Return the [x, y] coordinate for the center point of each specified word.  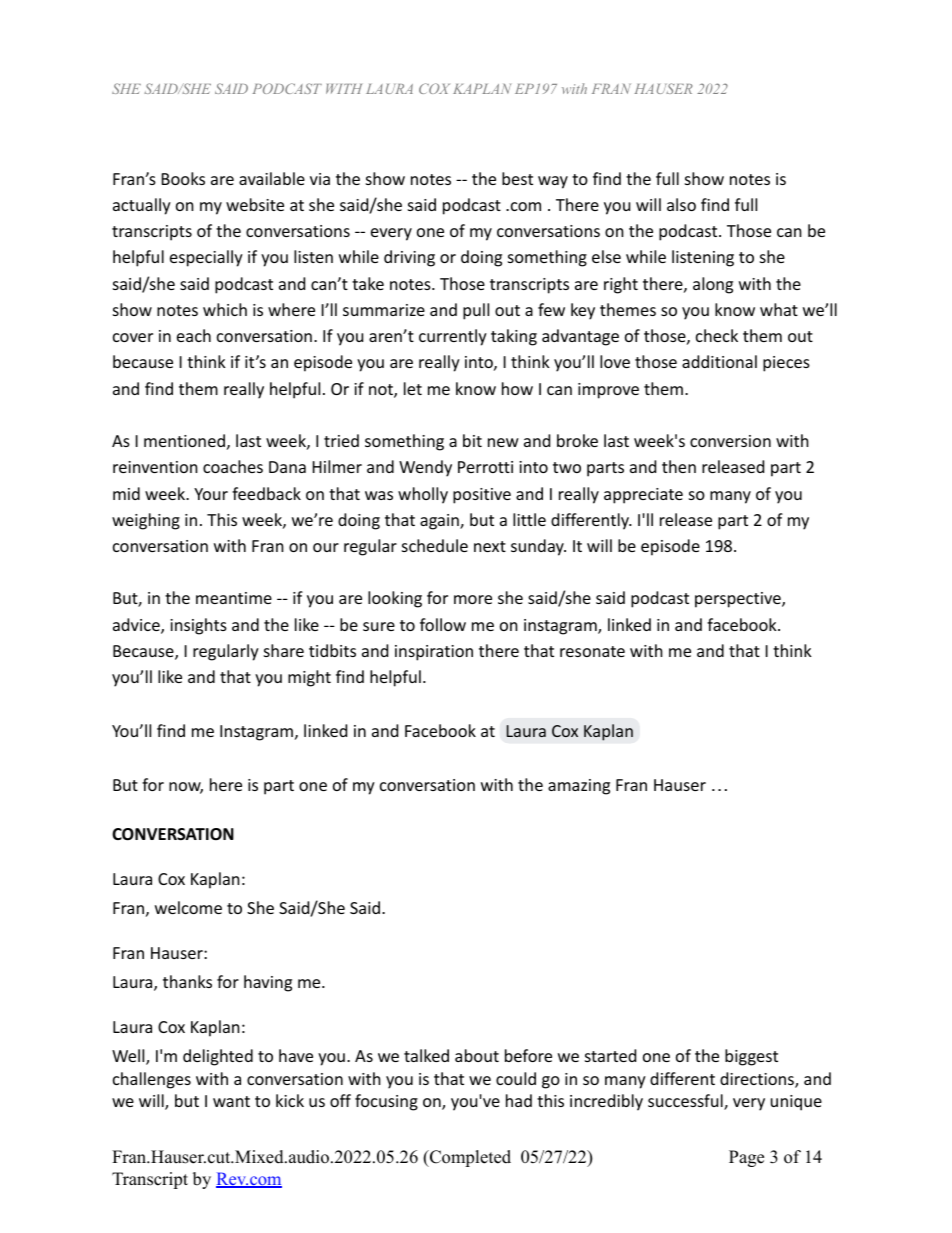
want [231, 1101]
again [440, 522]
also [681, 204]
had [519, 1100]
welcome [188, 907]
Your [211, 494]
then [679, 466]
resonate [592, 651]
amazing [579, 787]
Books [183, 178]
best [517, 178]
